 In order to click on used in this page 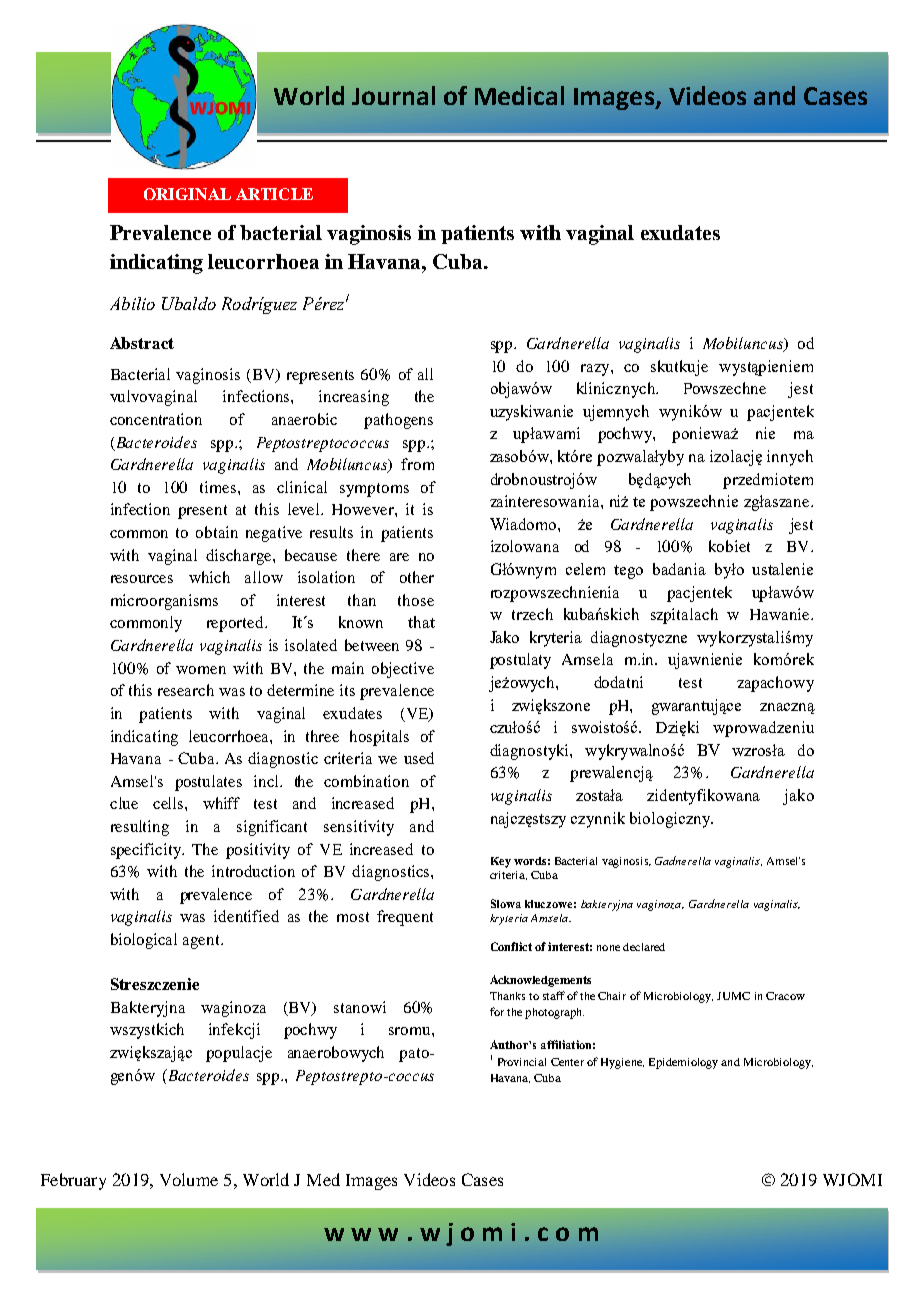, I will do `click(419, 758)`.
